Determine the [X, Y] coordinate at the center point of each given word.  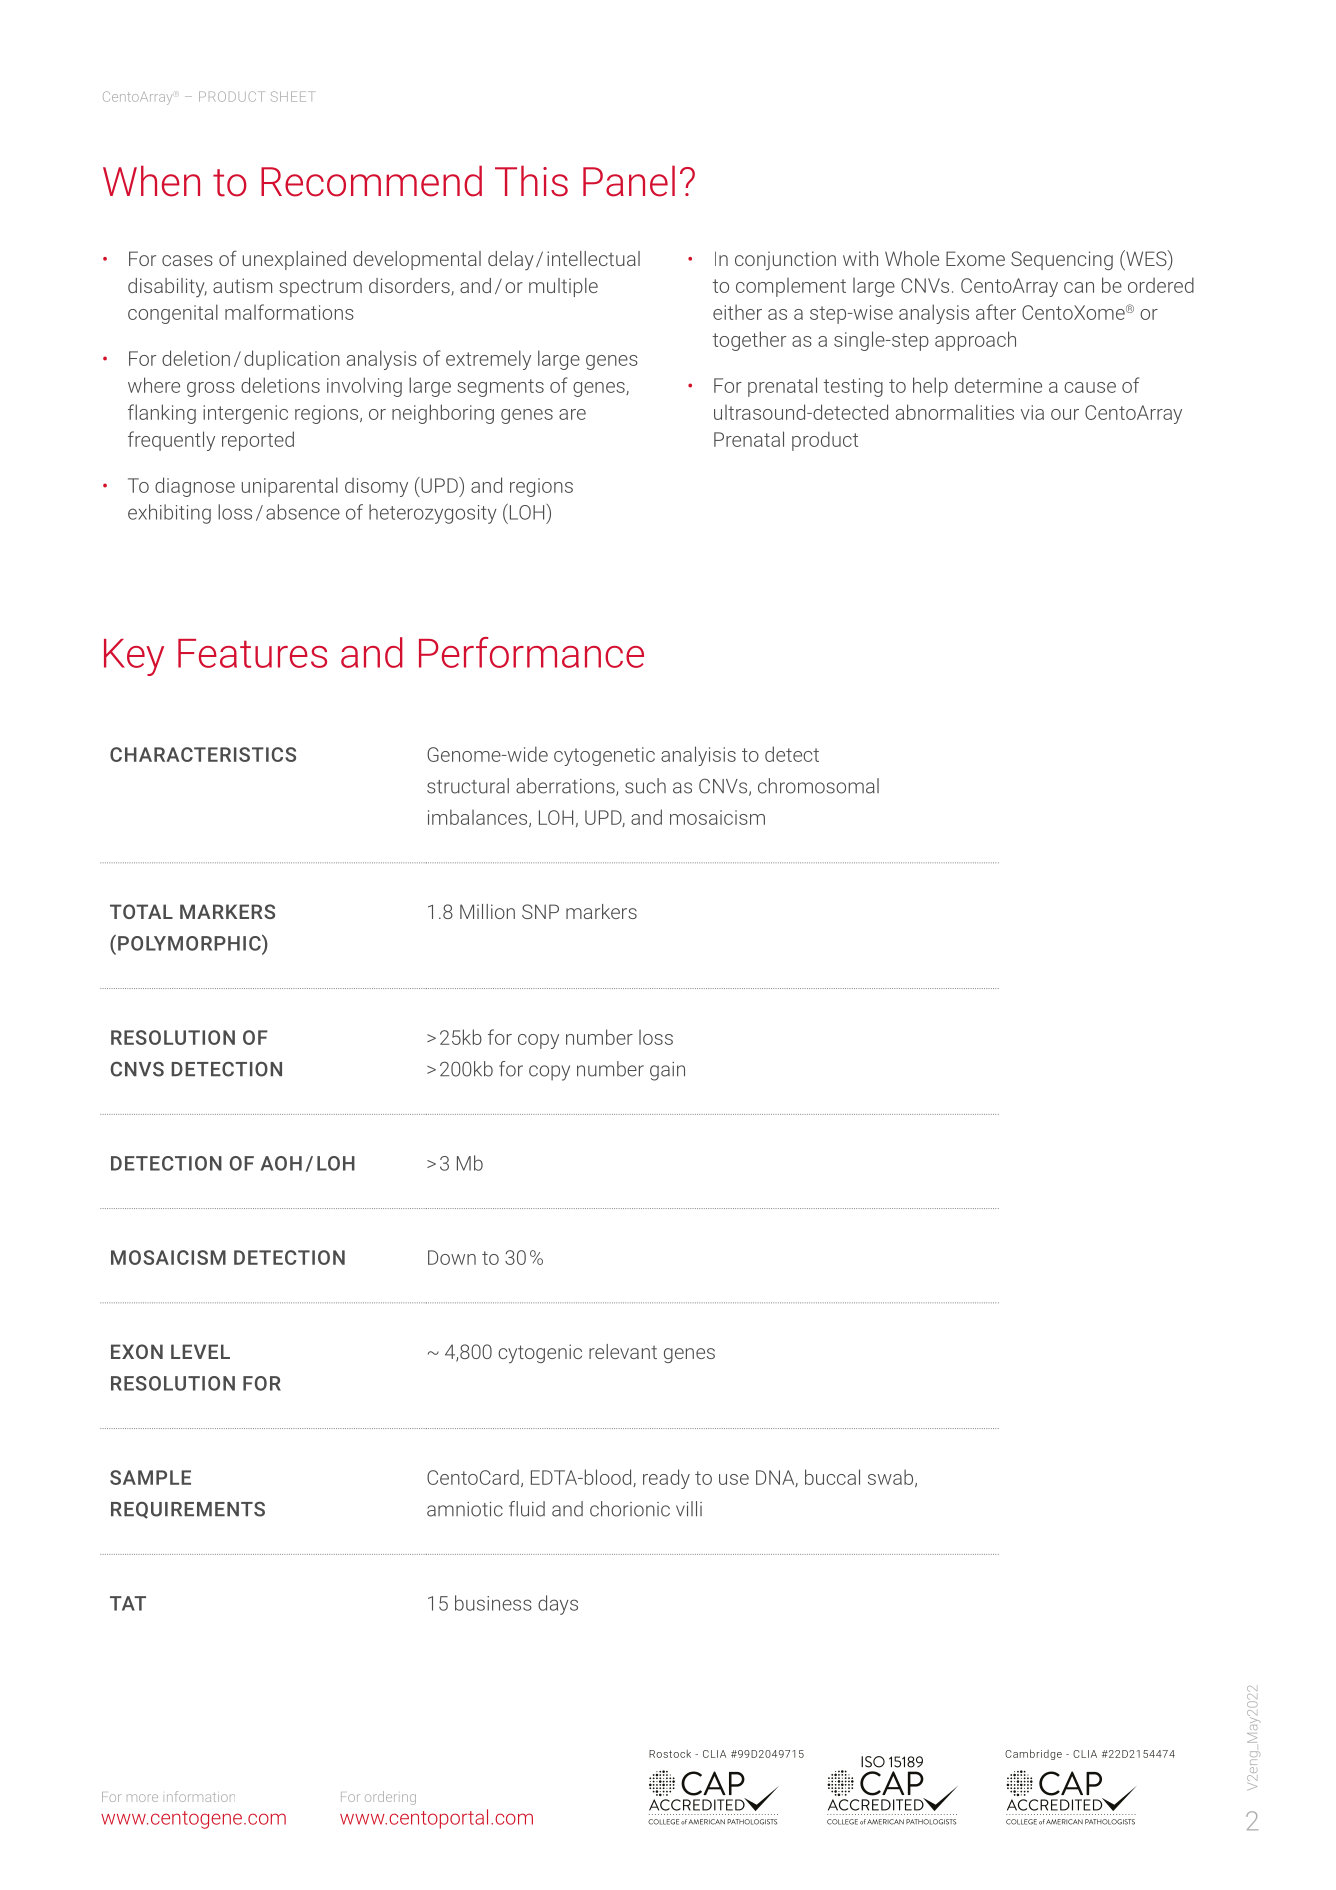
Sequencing [1062, 260]
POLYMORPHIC [190, 942]
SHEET [293, 96]
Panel [629, 181]
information [201, 1796]
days [558, 1605]
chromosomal [818, 786]
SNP [540, 911]
